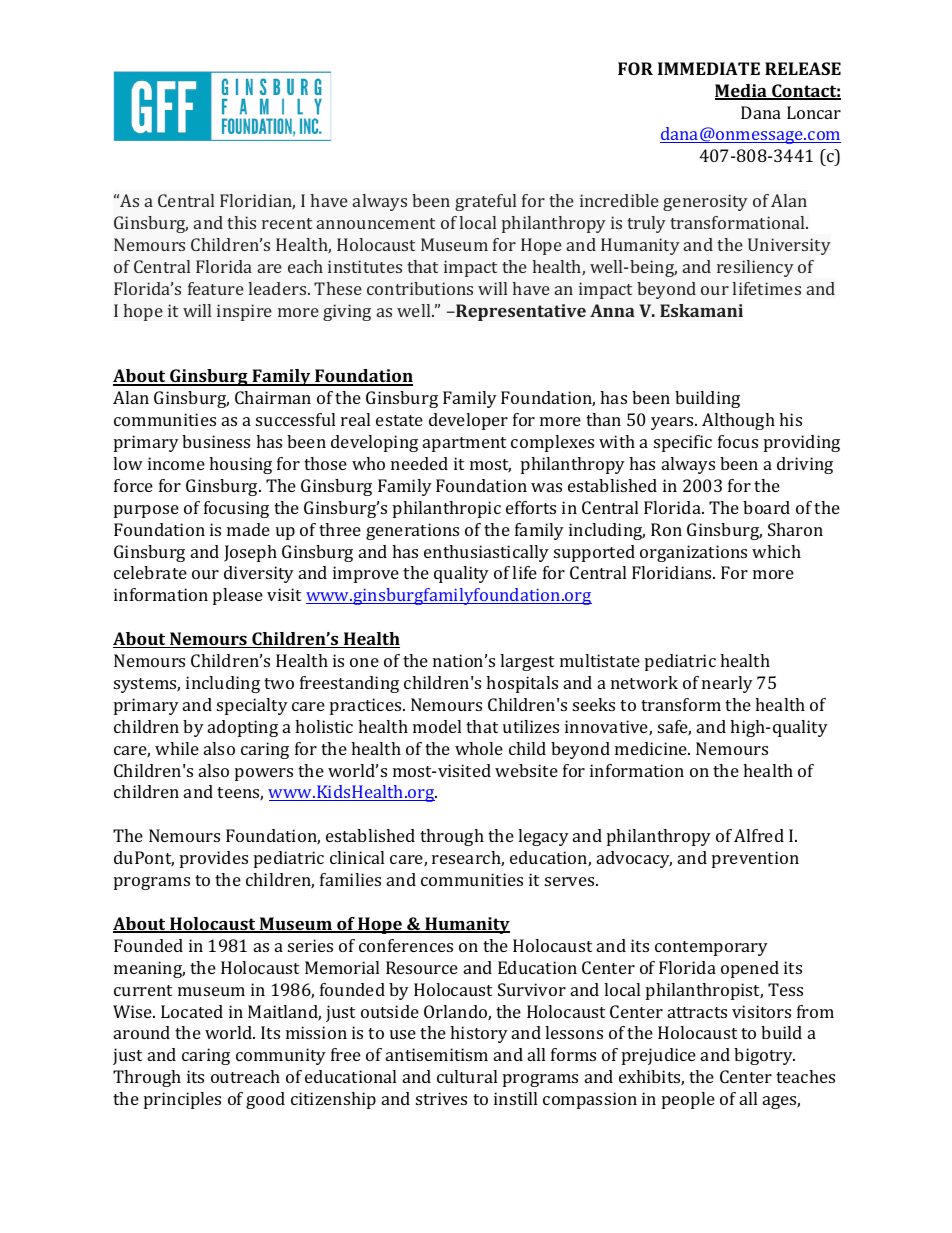 The image size is (952, 1233). Describe the element at coordinates (803, 68) in the screenshot. I see `RELEASE` at that location.
